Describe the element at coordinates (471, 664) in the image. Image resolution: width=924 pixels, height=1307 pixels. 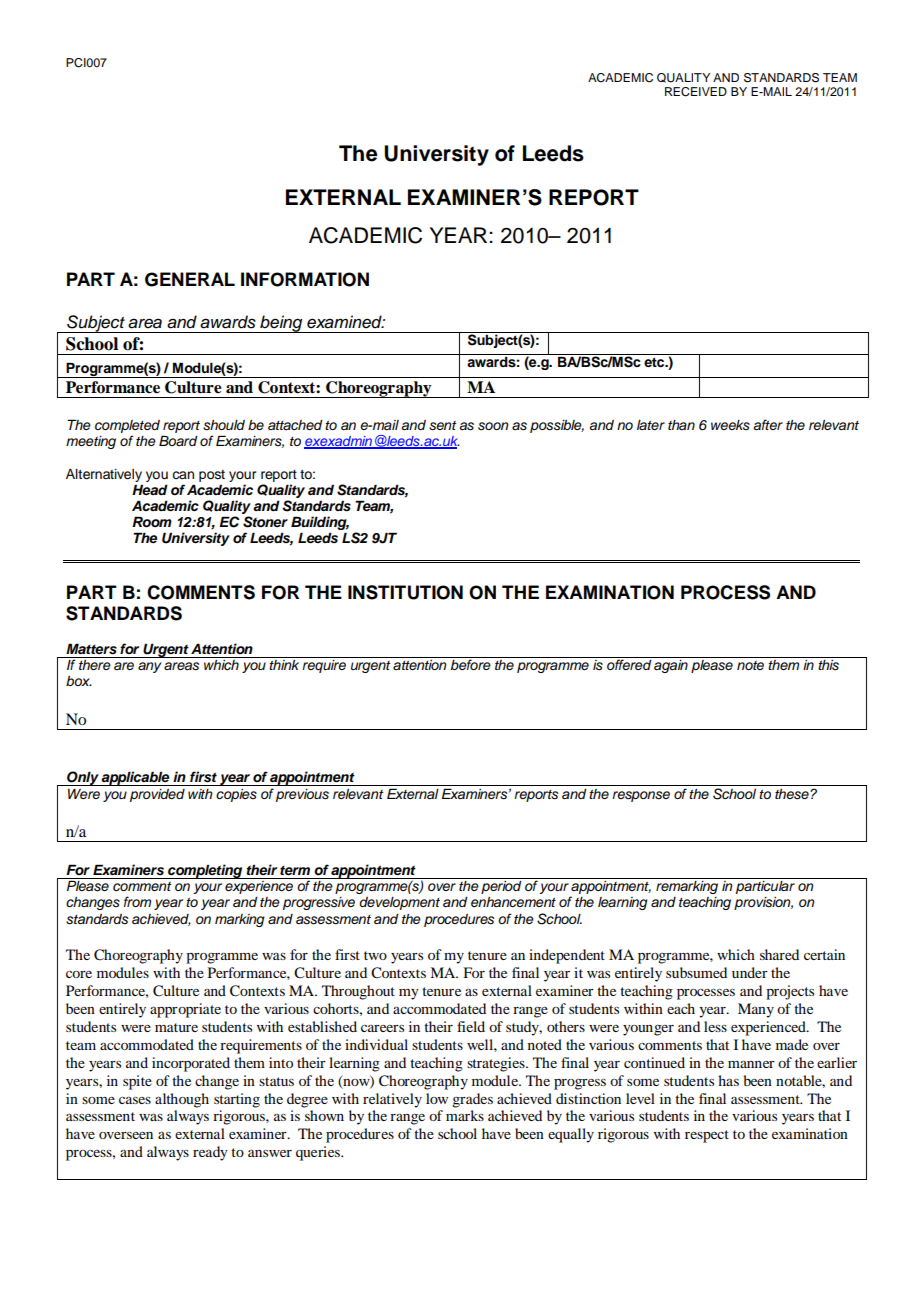
I see `before` at that location.
